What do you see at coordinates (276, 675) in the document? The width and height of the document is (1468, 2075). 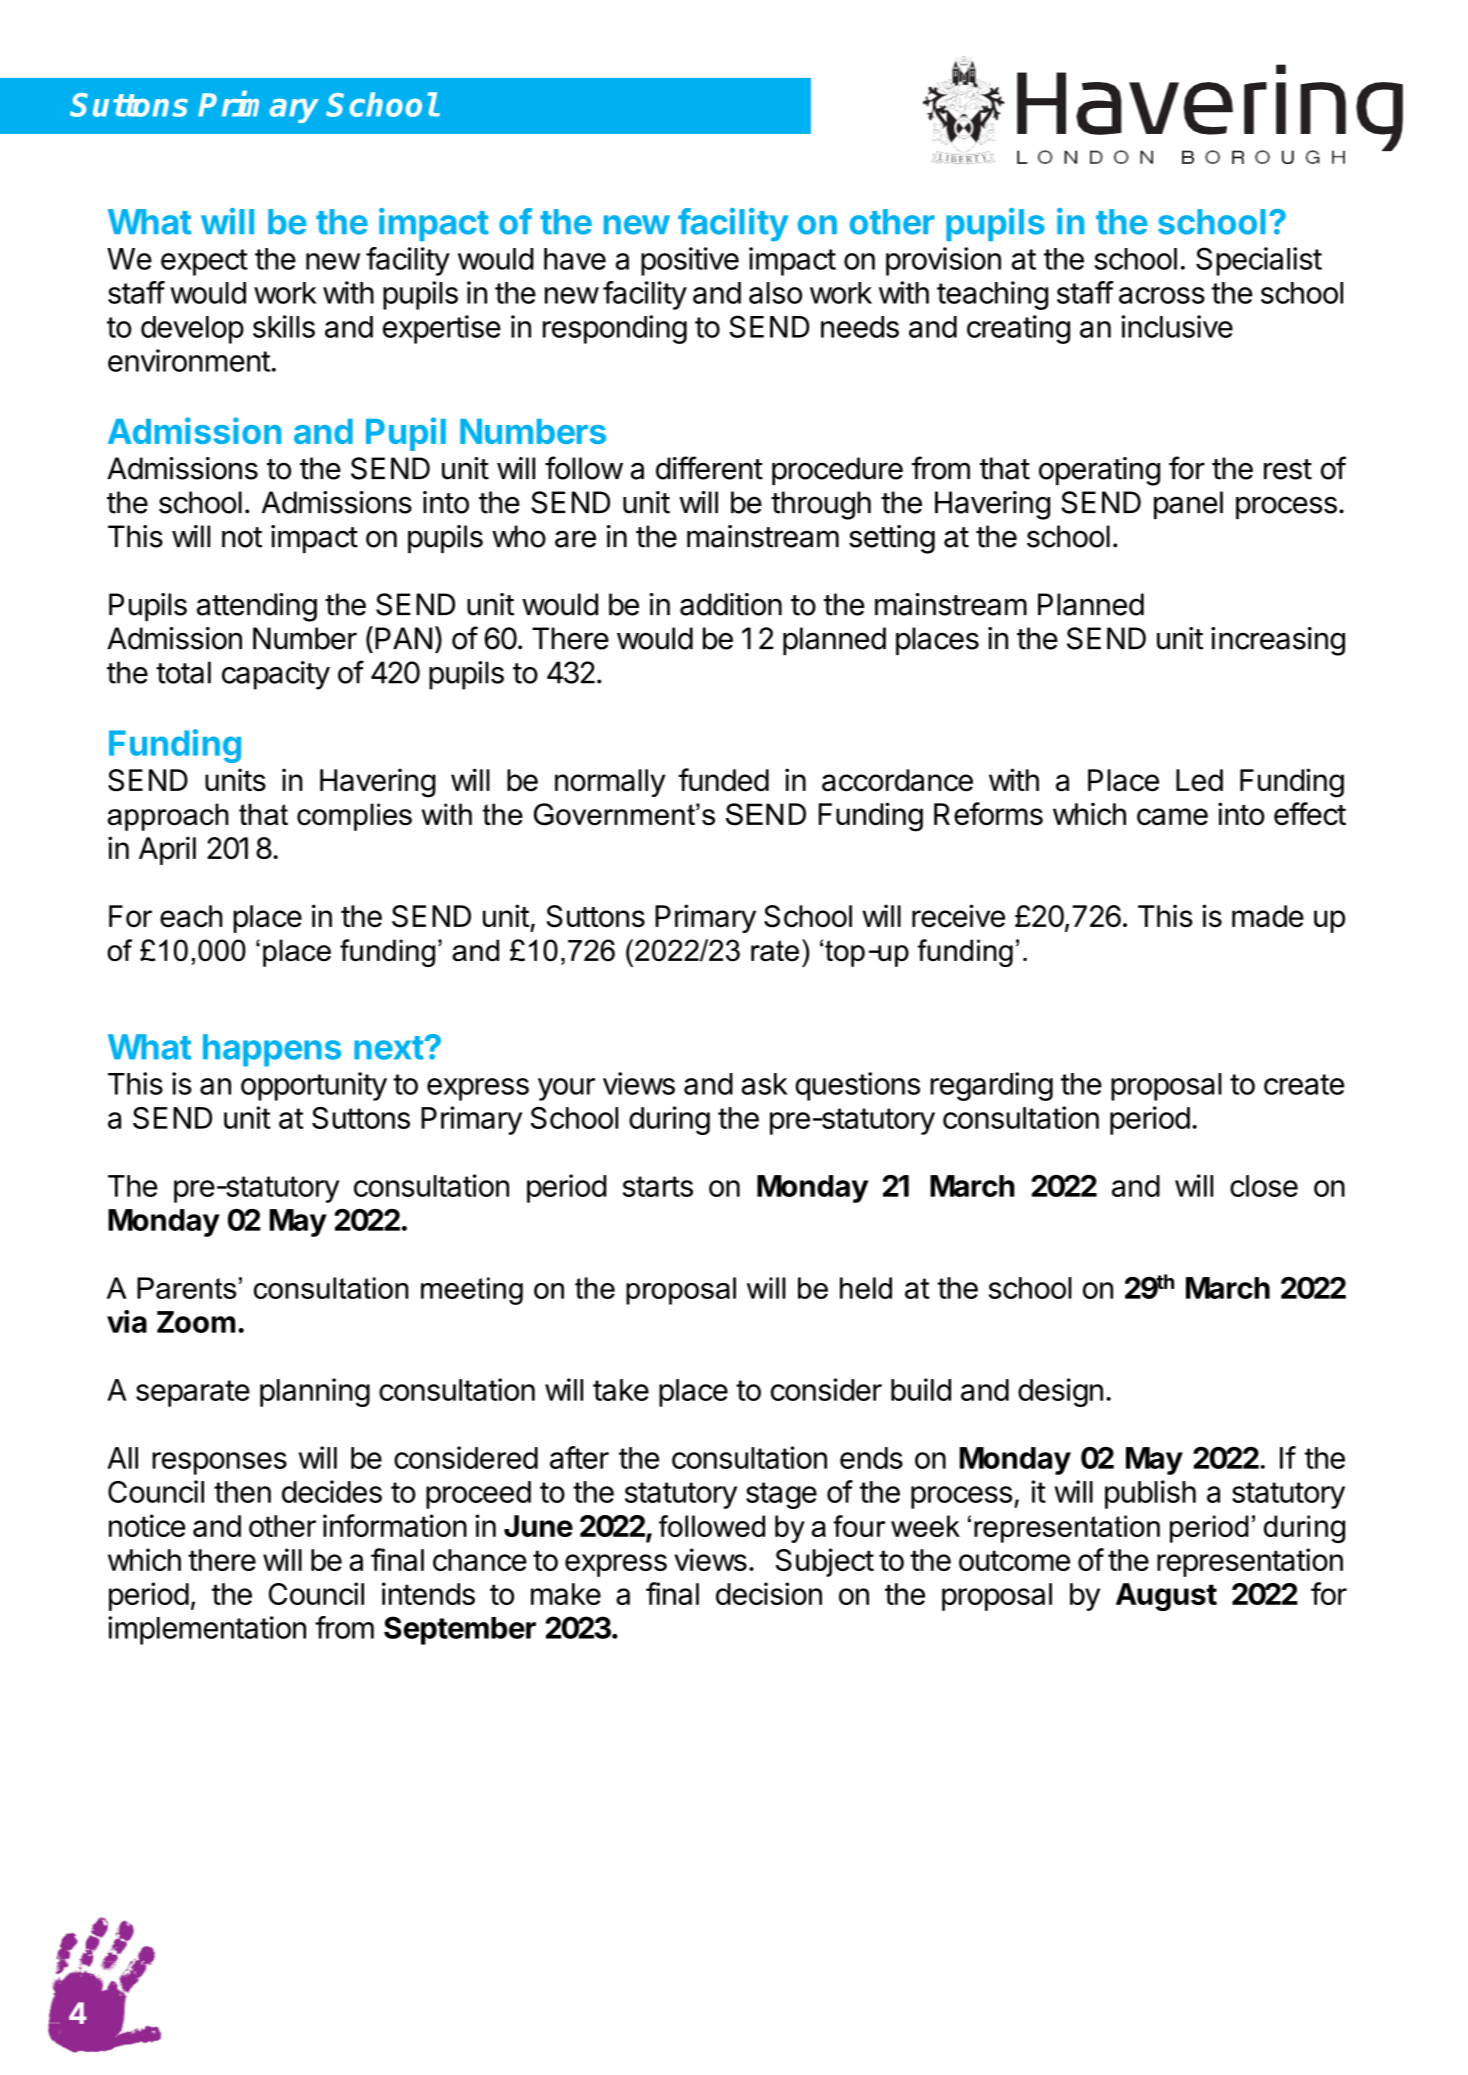 I see `capacity` at bounding box center [276, 675].
